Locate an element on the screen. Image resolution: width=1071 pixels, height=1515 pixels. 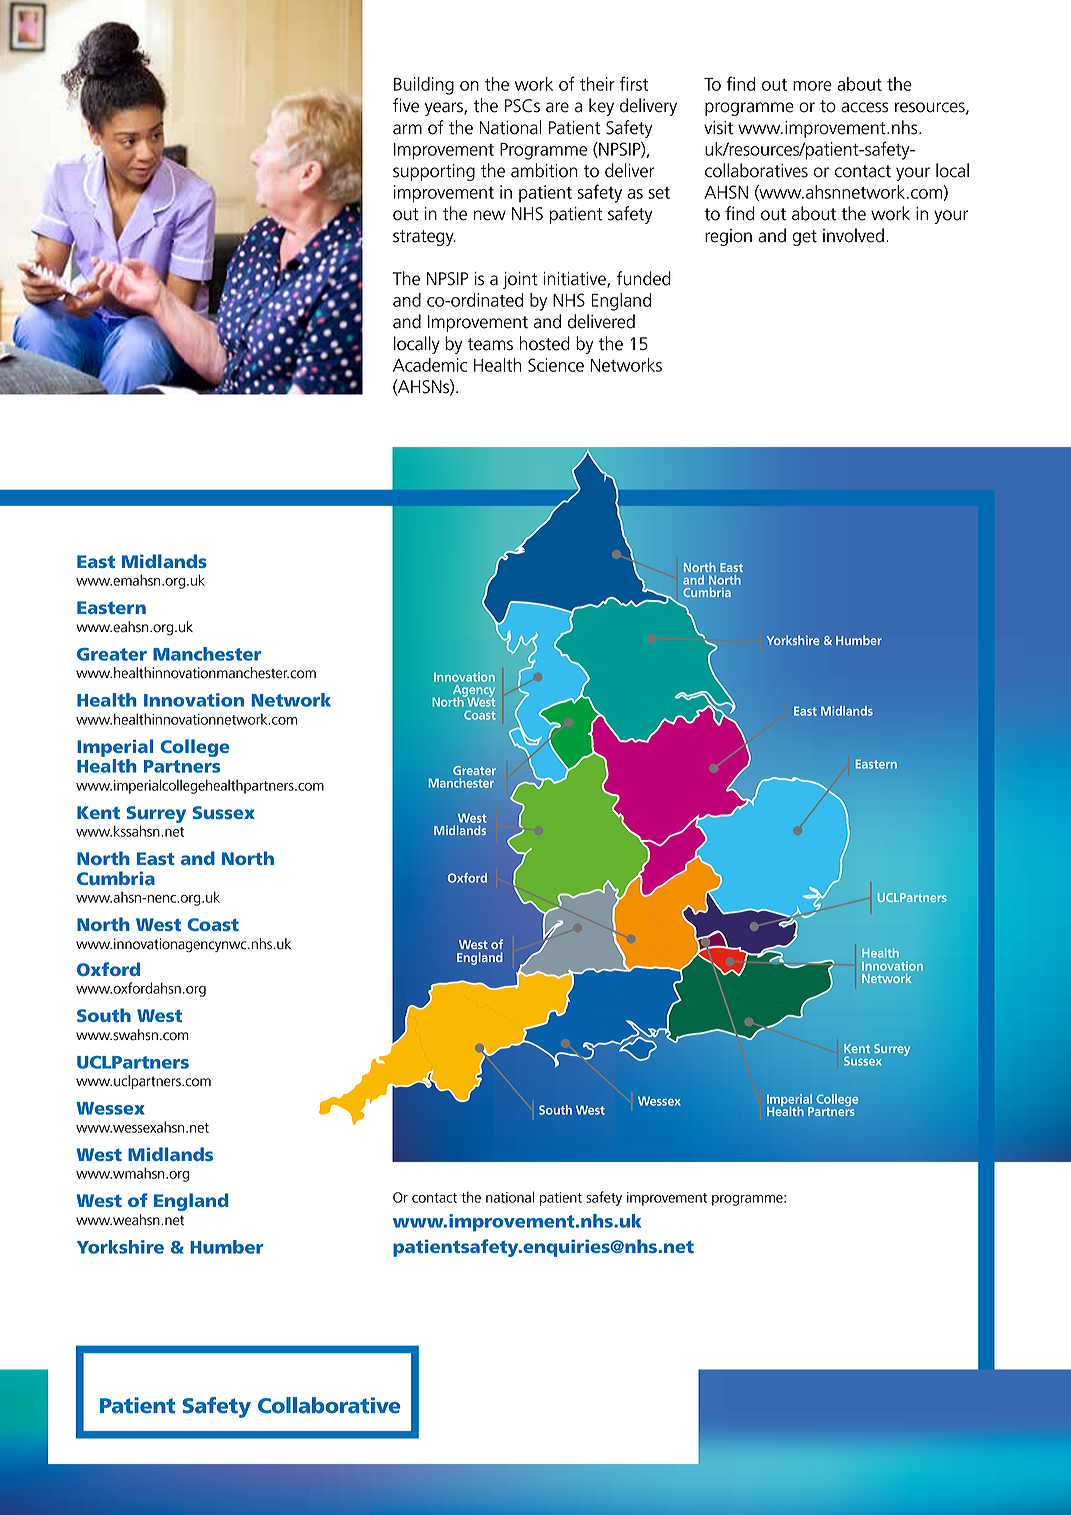
Building is located at coordinates (424, 86).
